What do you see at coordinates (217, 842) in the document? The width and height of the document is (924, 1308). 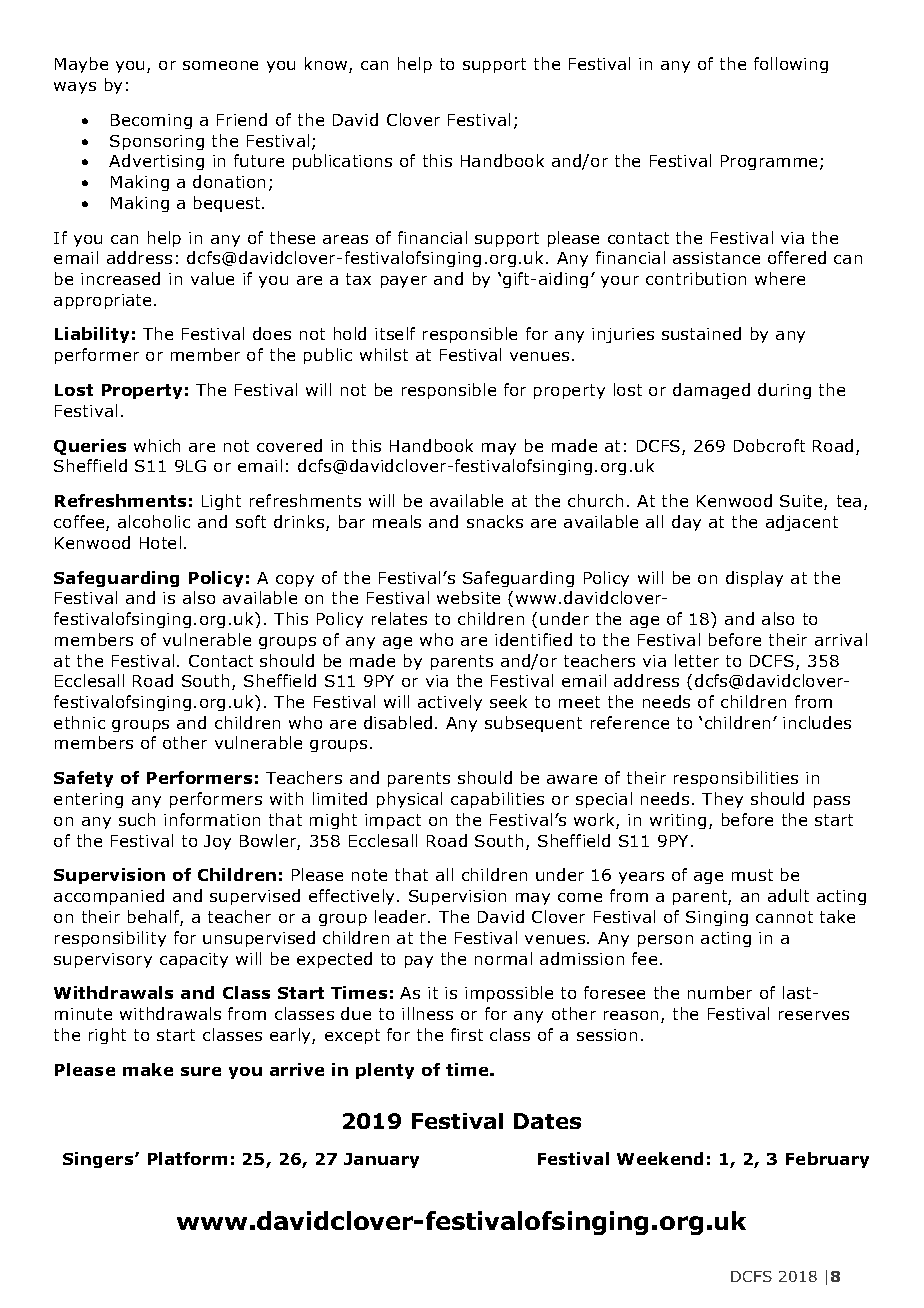 I see `Joy` at bounding box center [217, 842].
